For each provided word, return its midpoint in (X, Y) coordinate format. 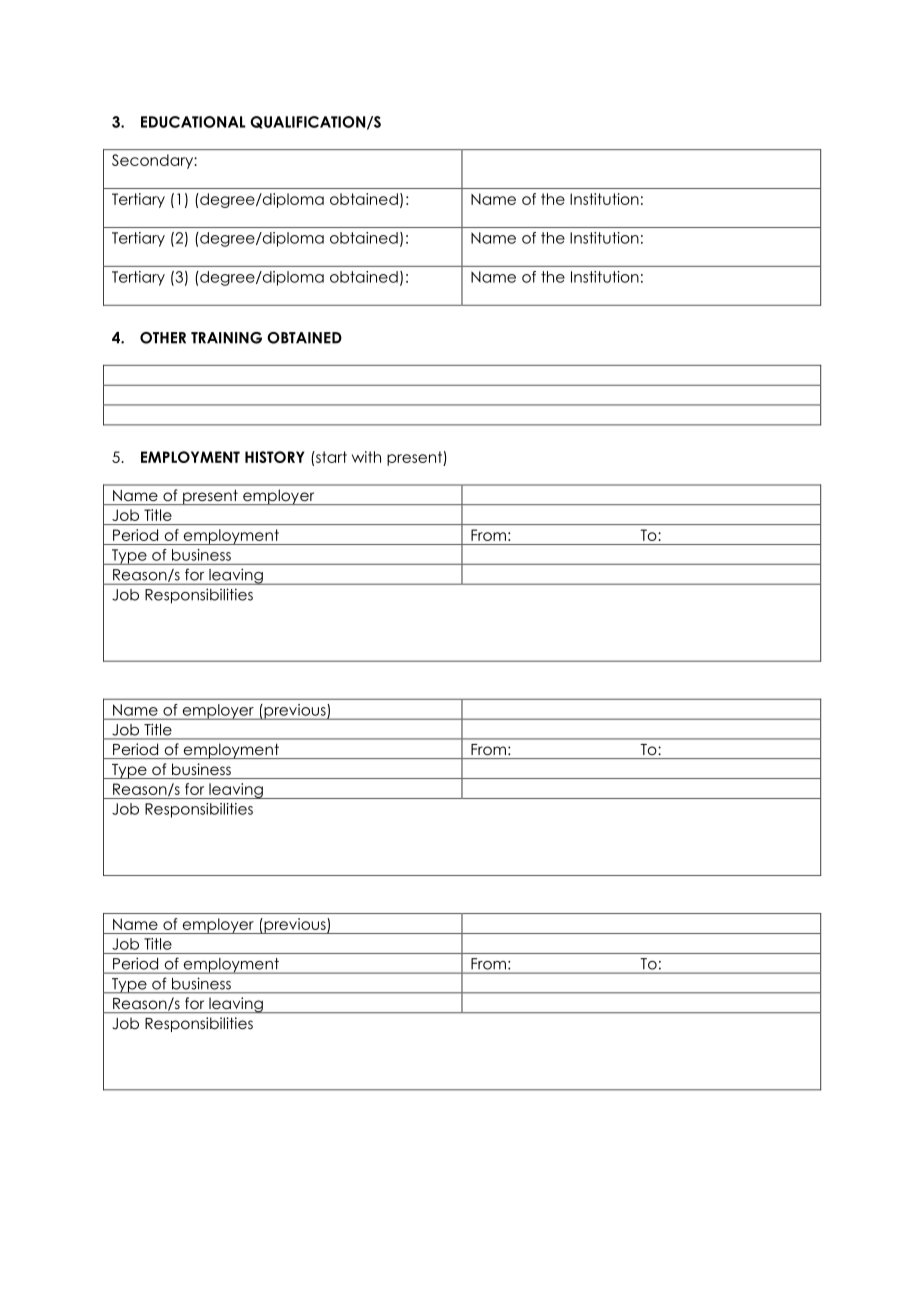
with (366, 457)
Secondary (153, 161)
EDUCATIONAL (193, 122)
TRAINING (226, 338)
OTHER (163, 338)
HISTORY (274, 457)
